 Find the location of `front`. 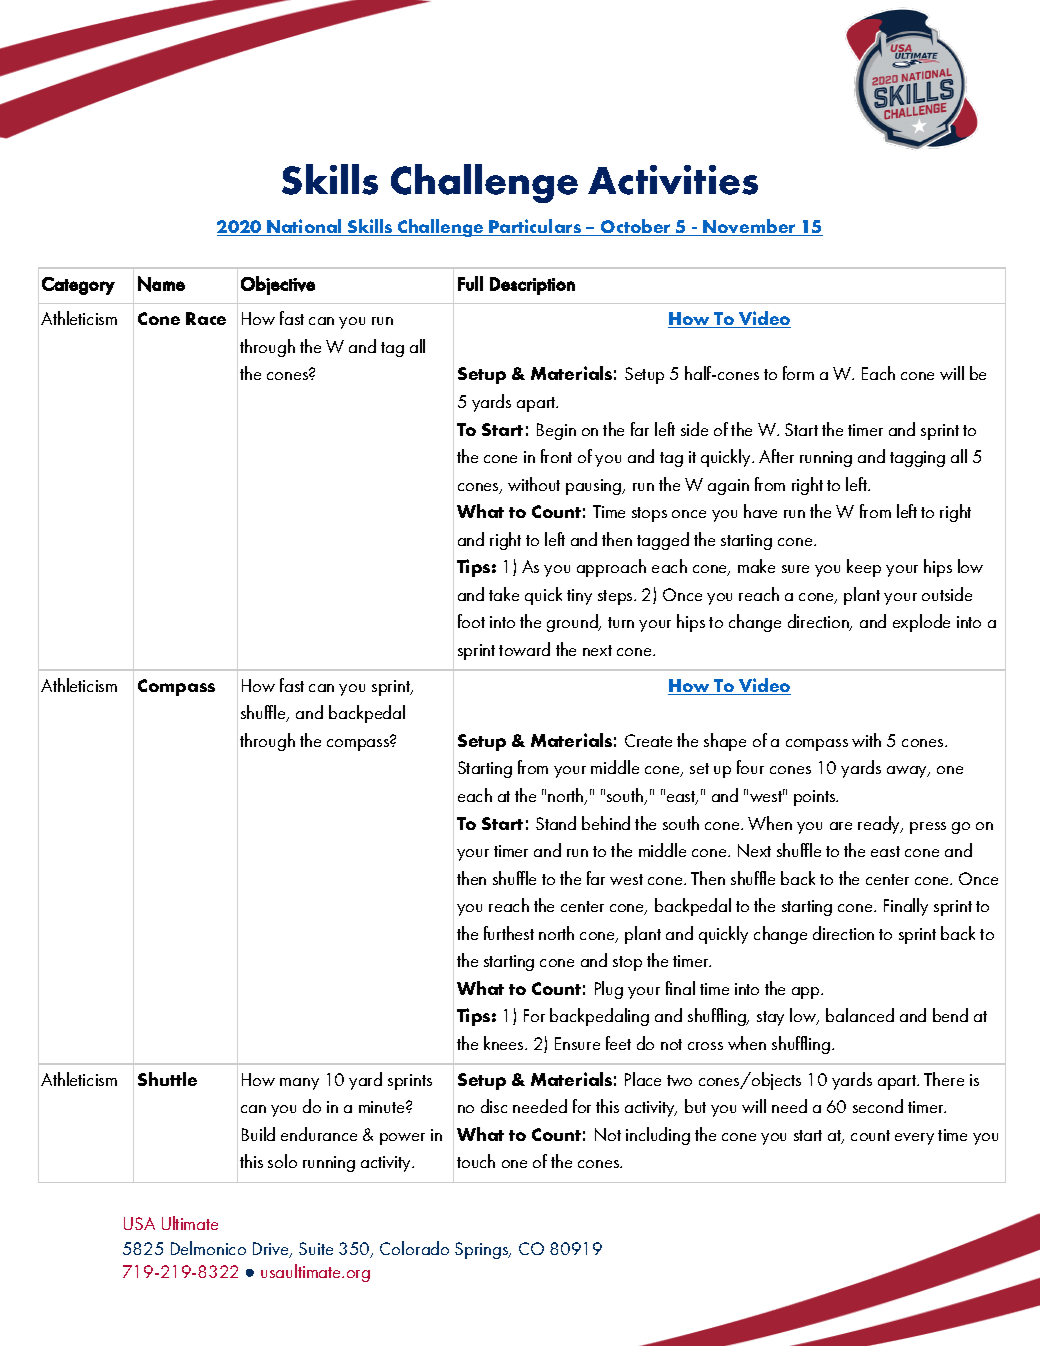

front is located at coordinates (556, 456).
